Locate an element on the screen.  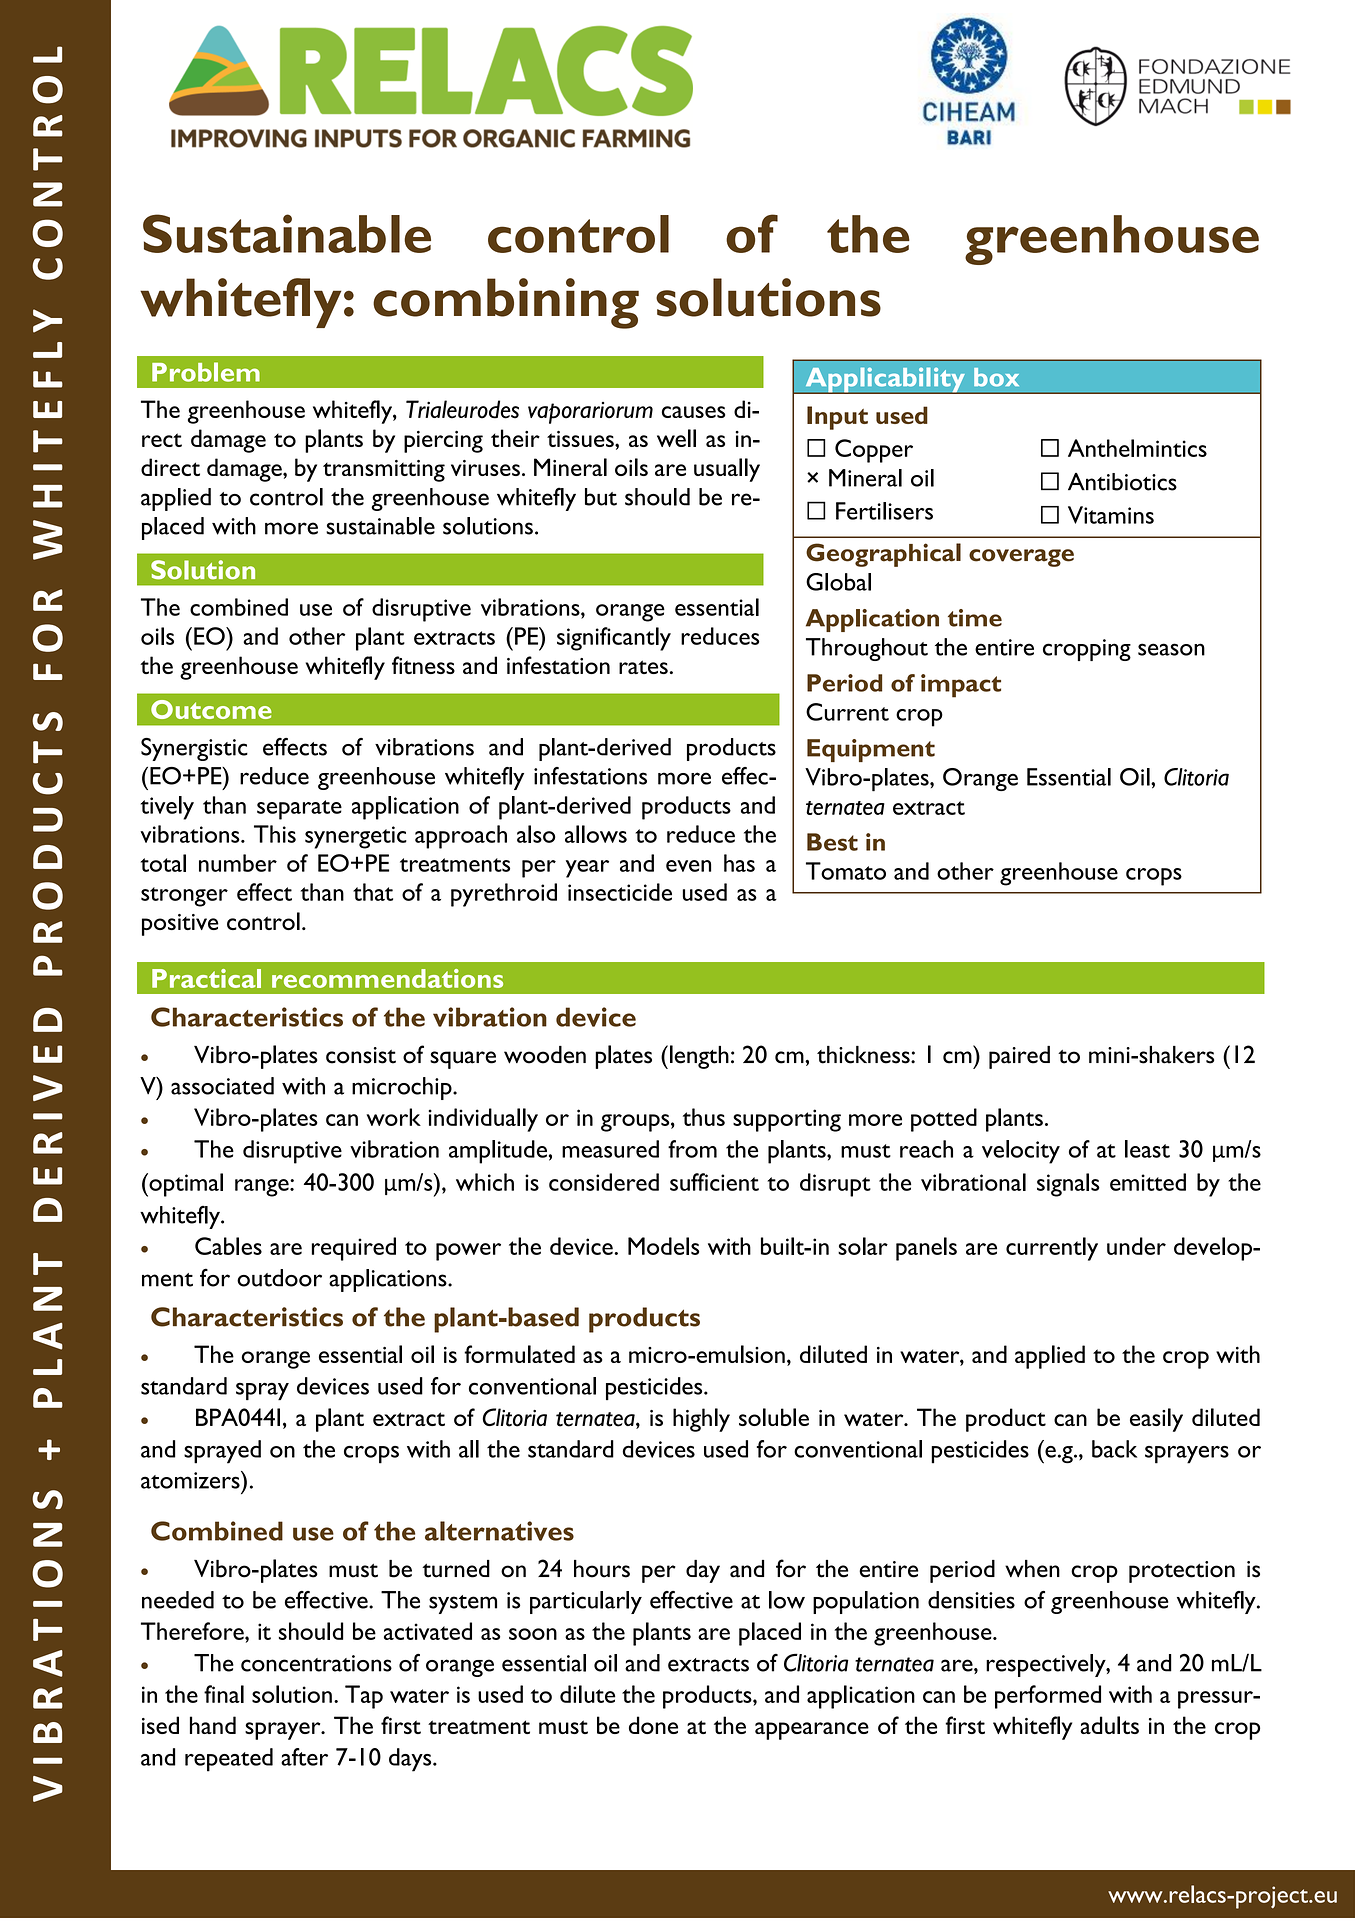
under is located at coordinates (1136, 1246).
